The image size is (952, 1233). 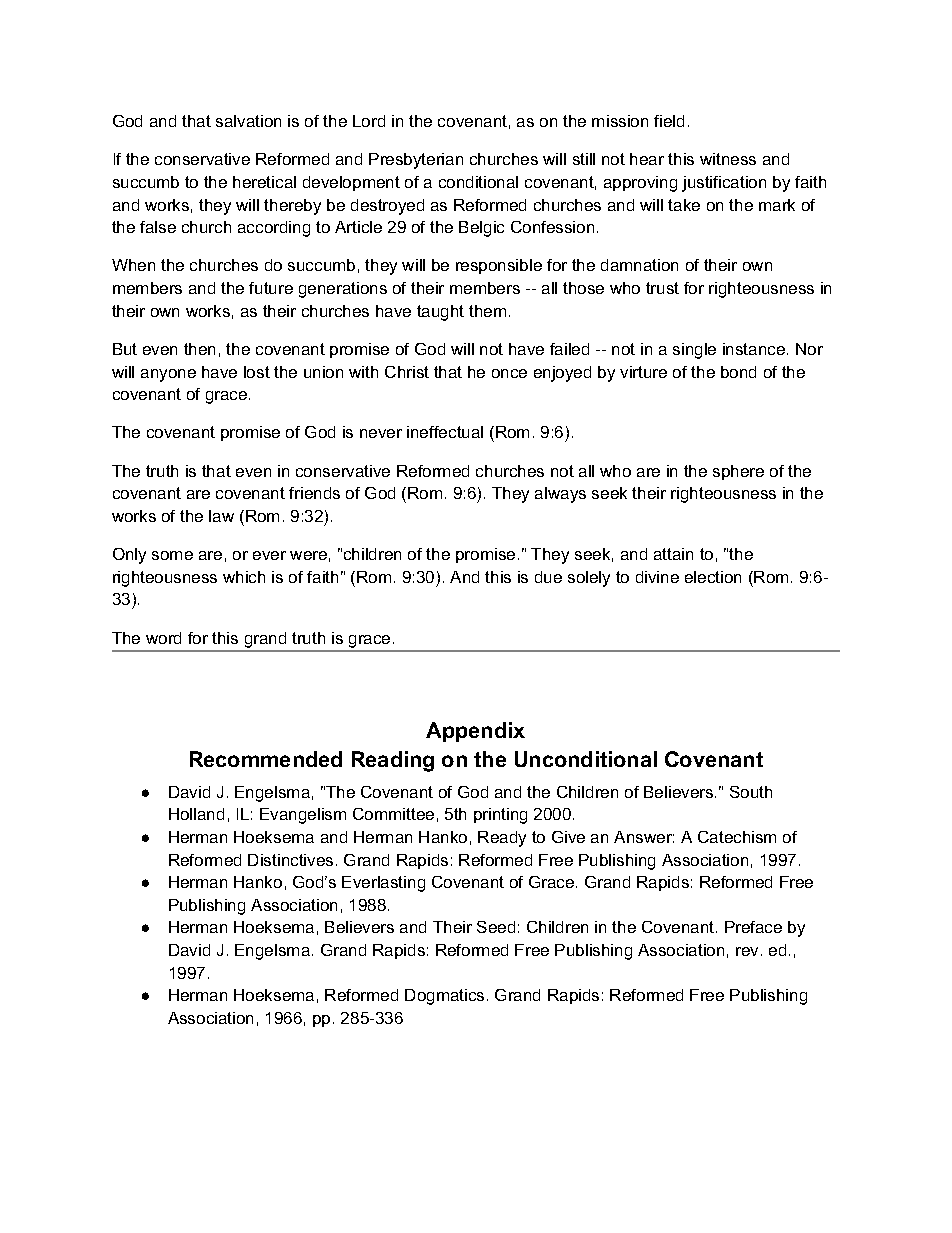 I want to click on rev, so click(x=747, y=951).
